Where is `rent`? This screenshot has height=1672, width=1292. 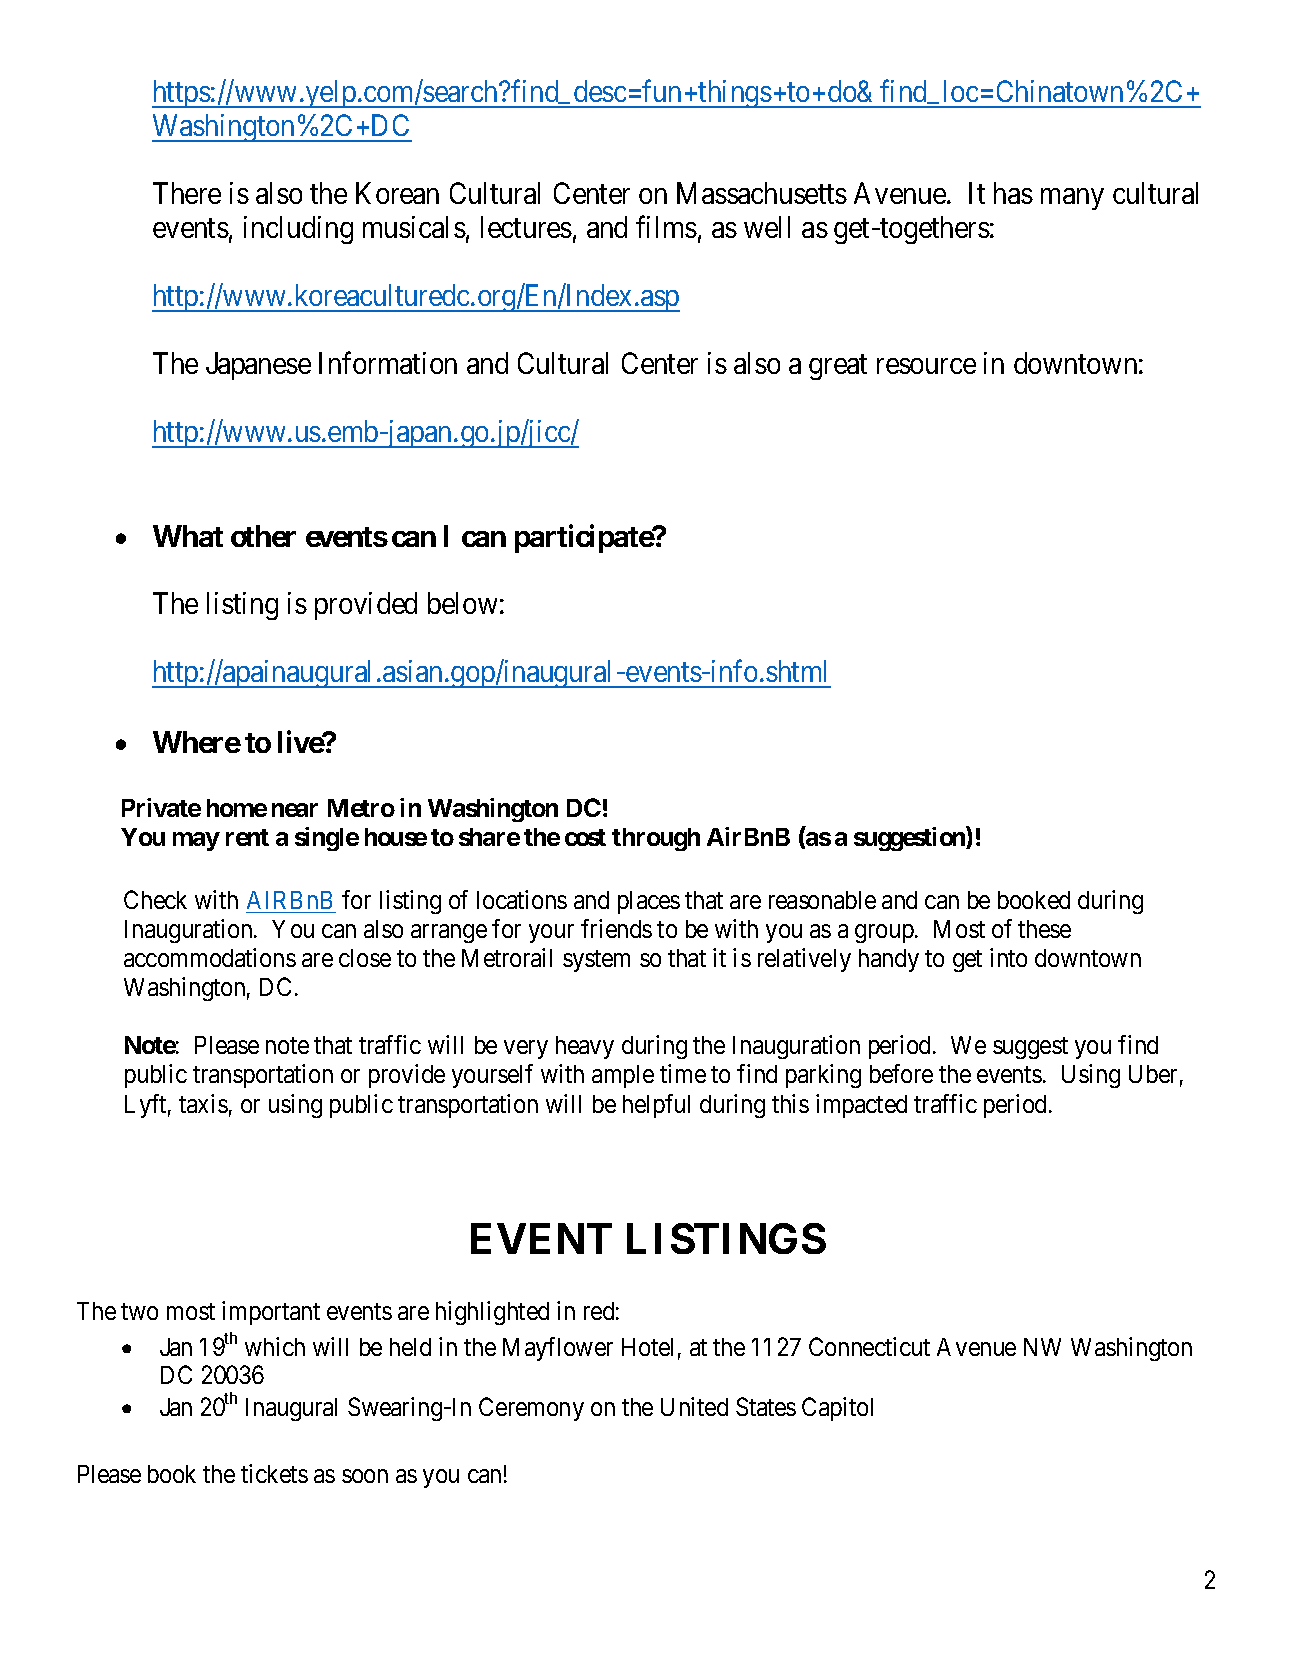
rent is located at coordinates (247, 837).
